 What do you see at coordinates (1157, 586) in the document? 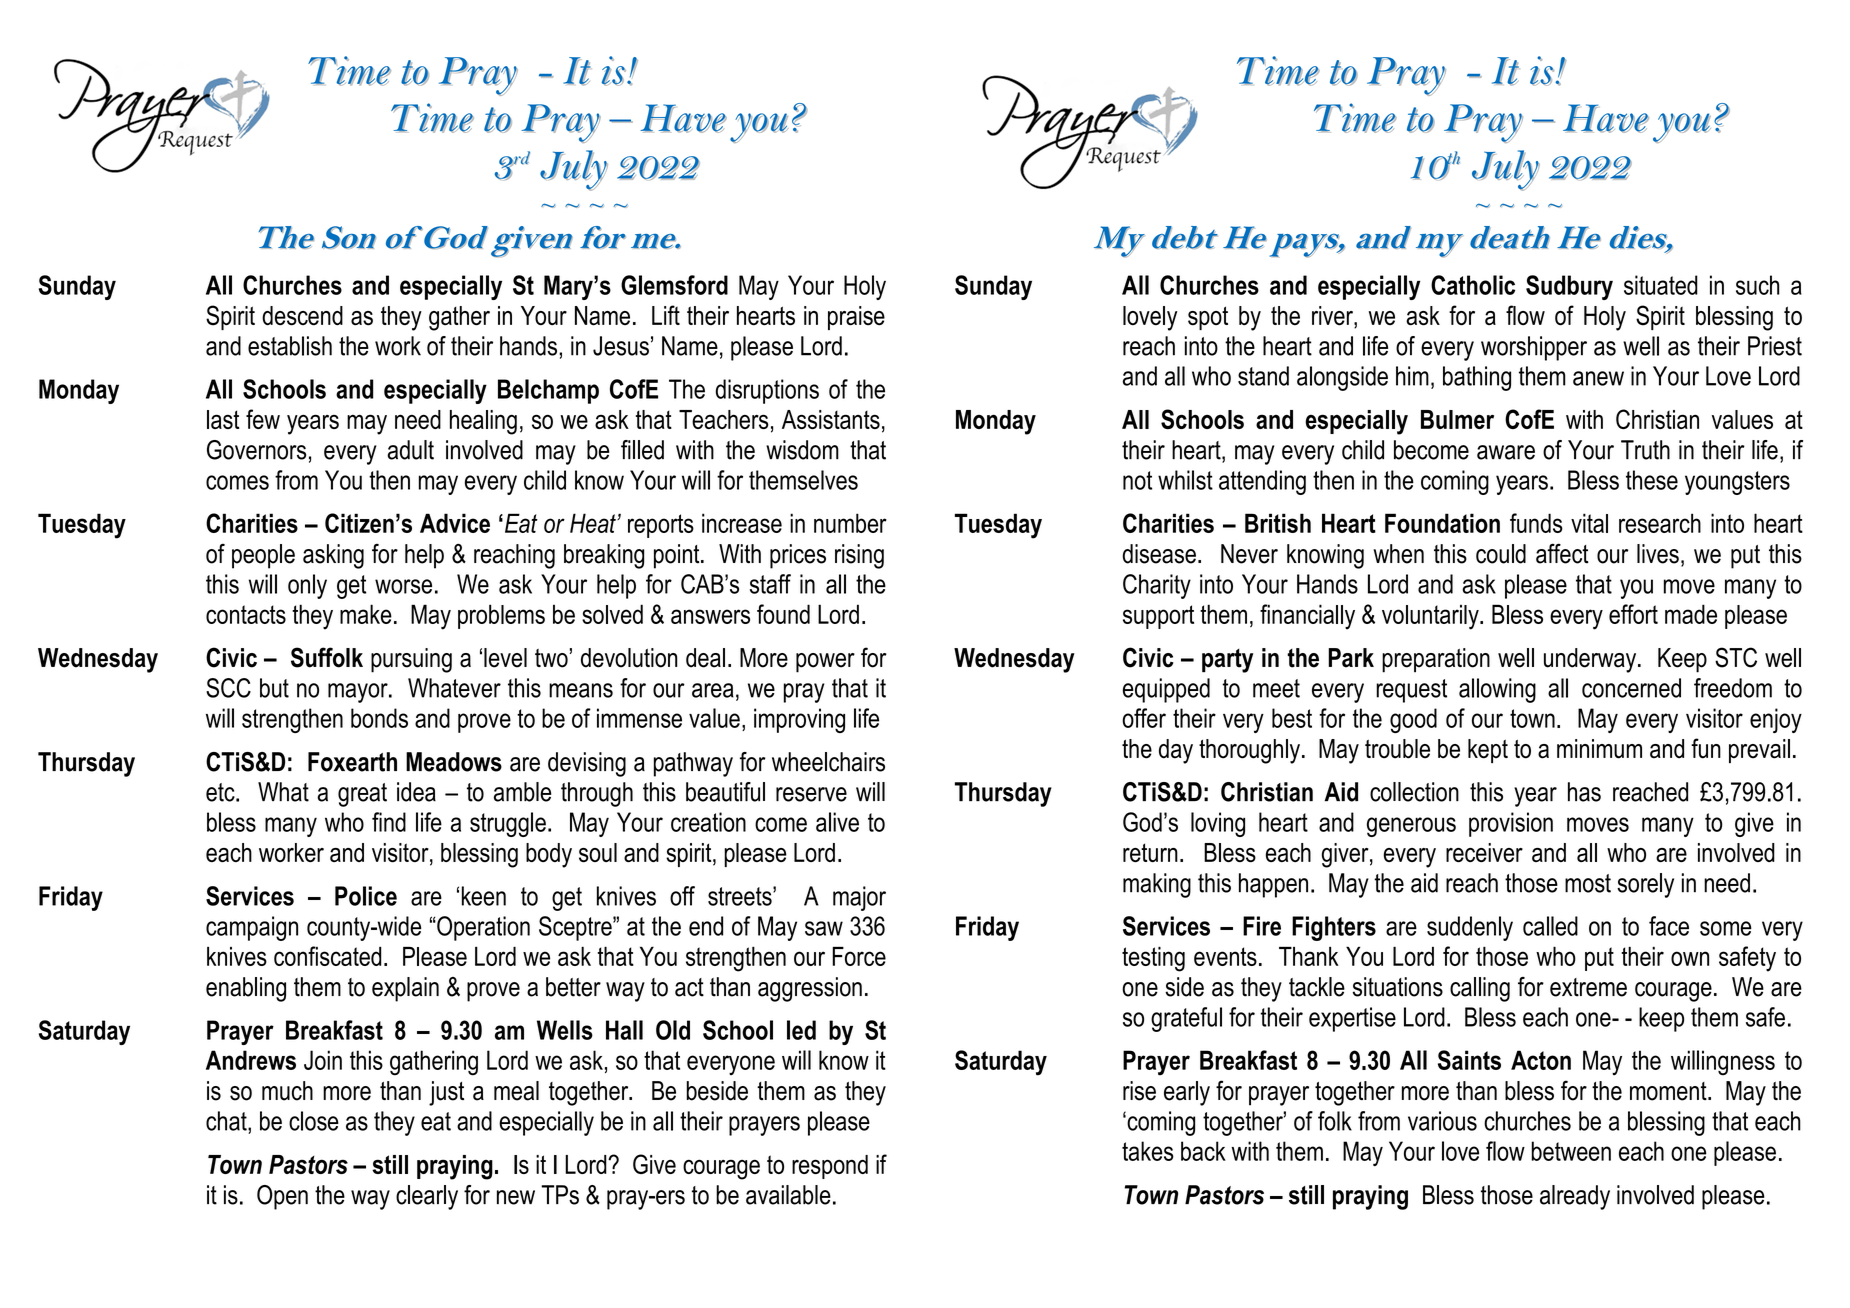
I see `Charity` at bounding box center [1157, 586].
